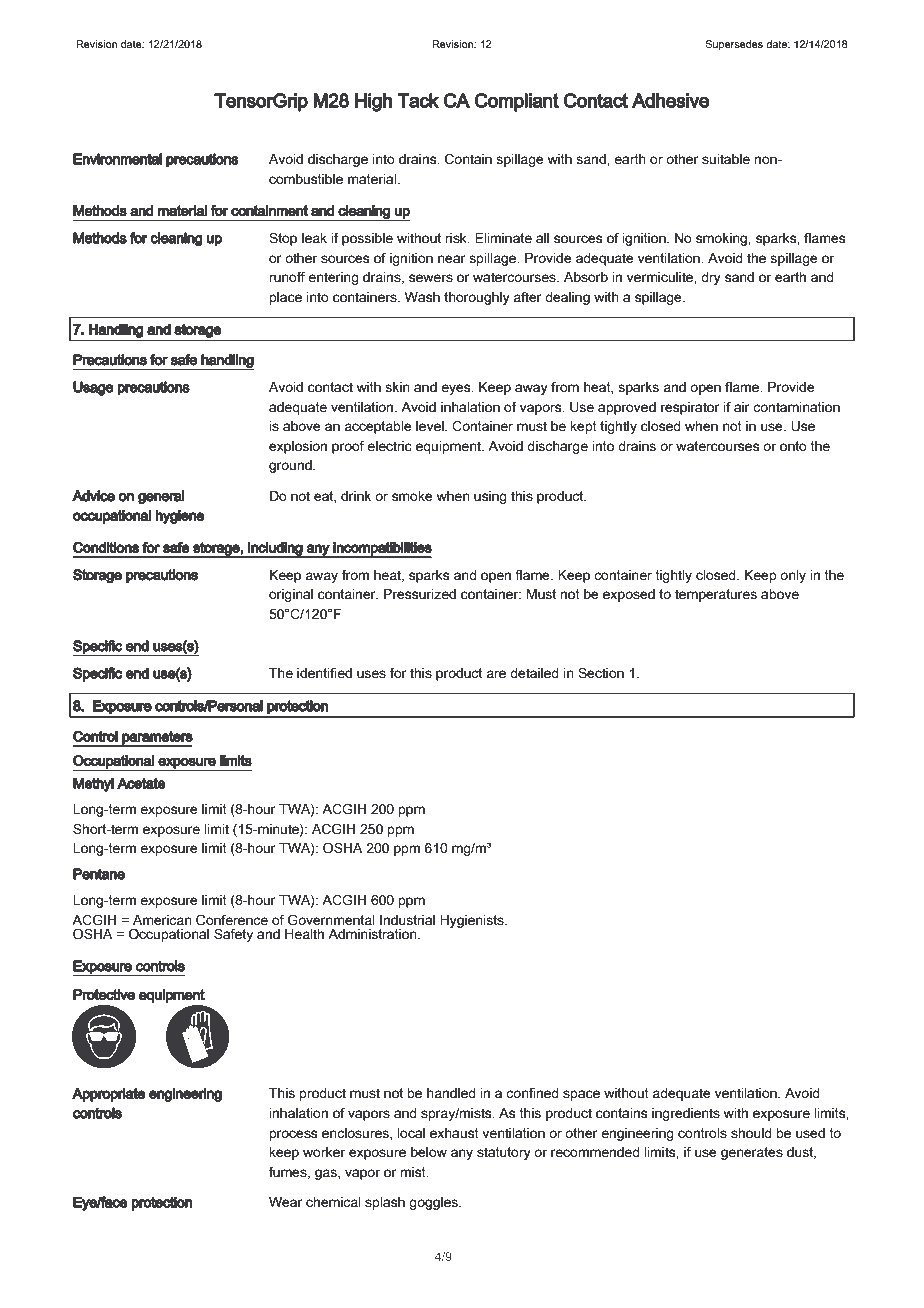 The height and width of the screenshot is (1308, 924). Describe the element at coordinates (418, 100) in the screenshot. I see `Tack` at that location.
